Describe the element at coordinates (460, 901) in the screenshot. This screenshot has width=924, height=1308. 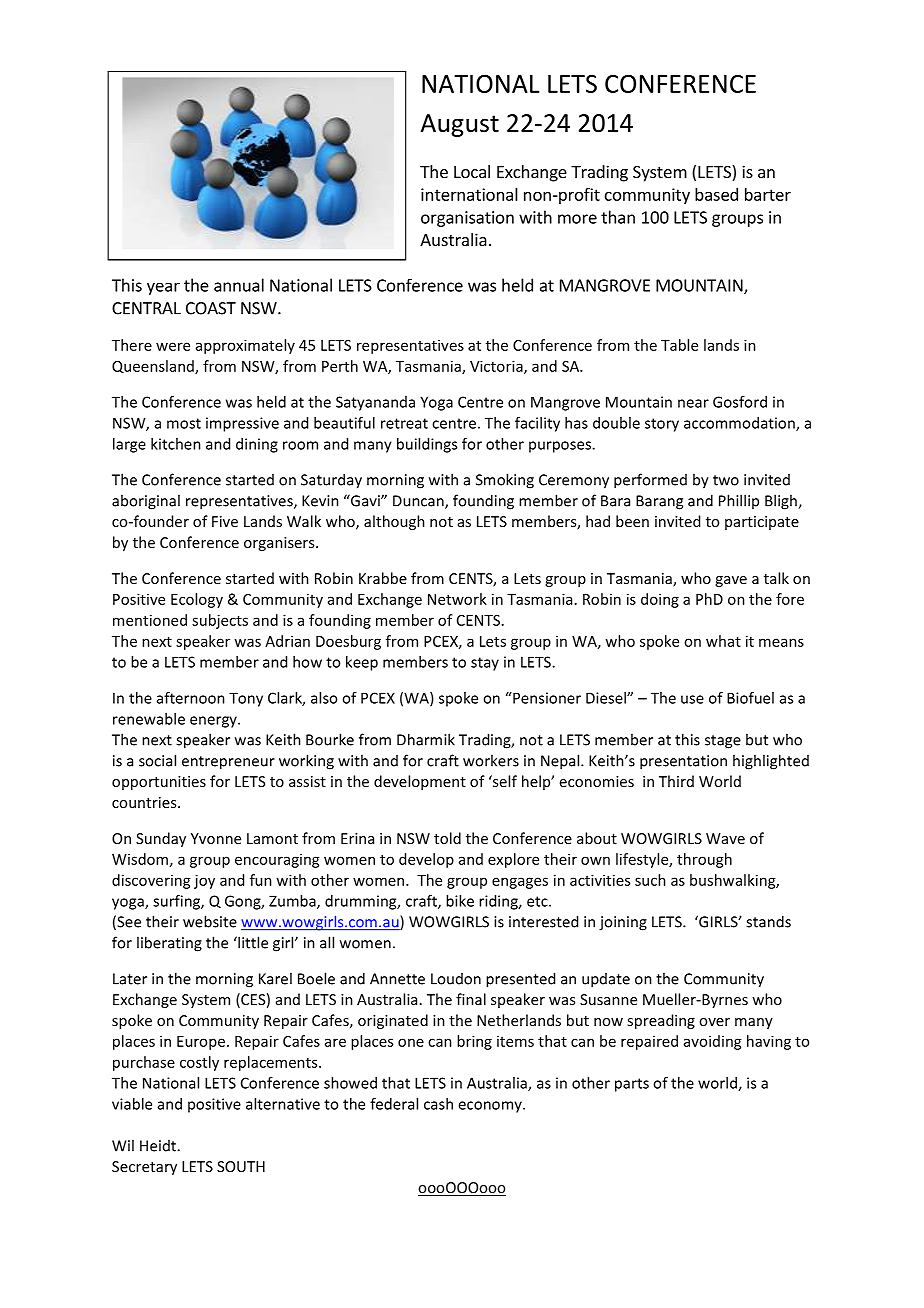
I see `bike` at that location.
